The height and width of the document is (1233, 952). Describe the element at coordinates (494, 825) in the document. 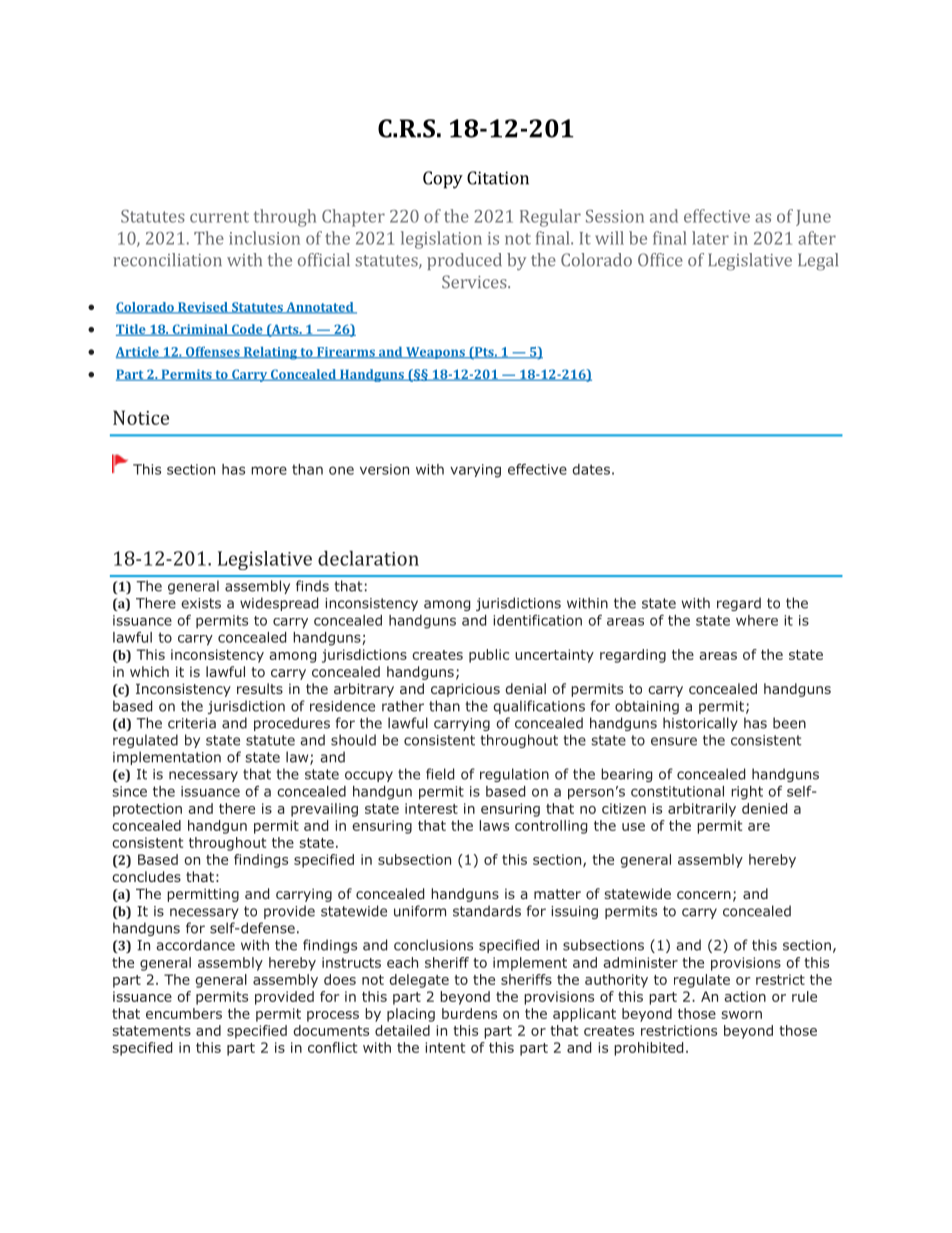

I see `laws` at that location.
